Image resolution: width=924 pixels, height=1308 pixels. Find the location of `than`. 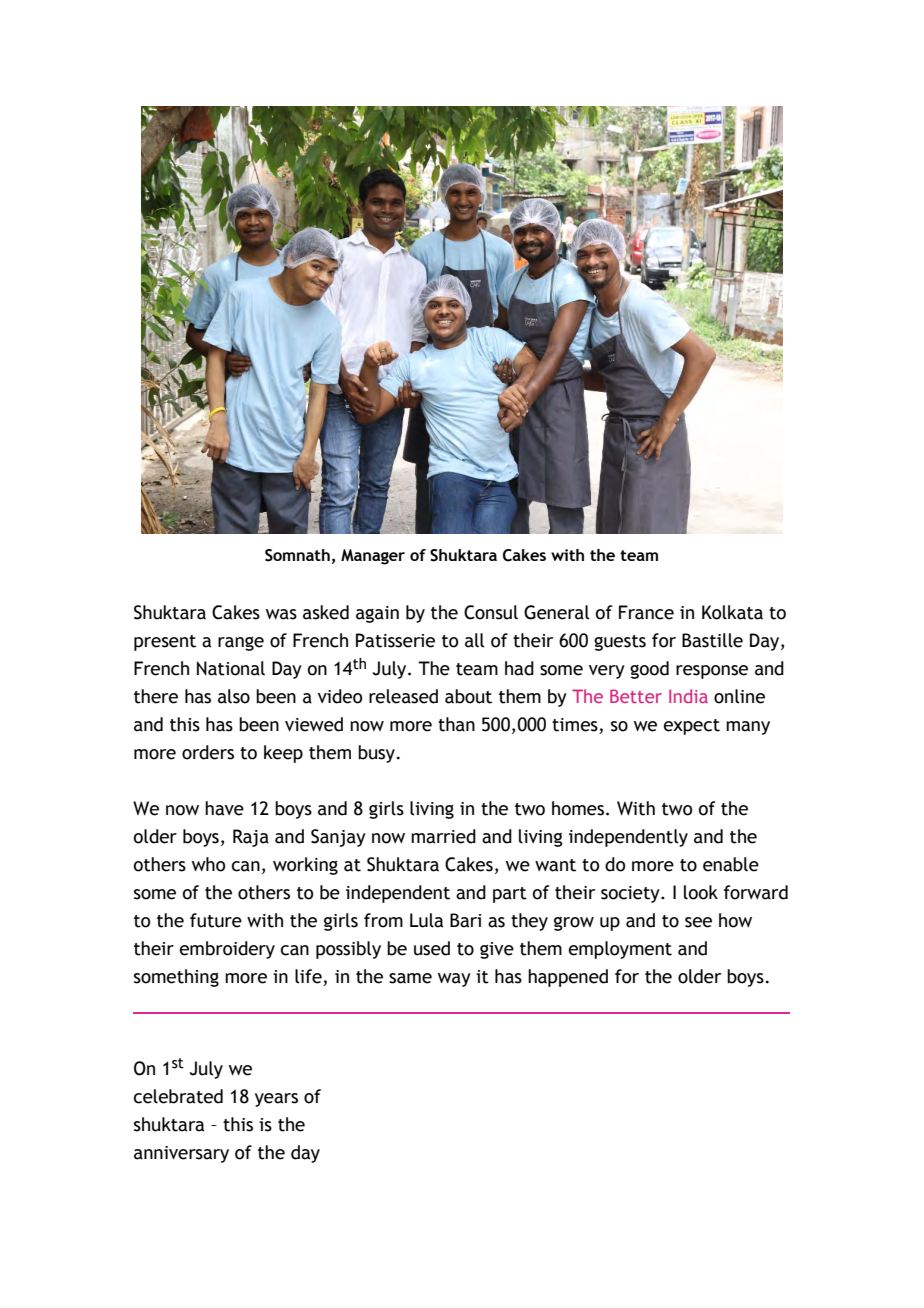

than is located at coordinates (456, 724).
